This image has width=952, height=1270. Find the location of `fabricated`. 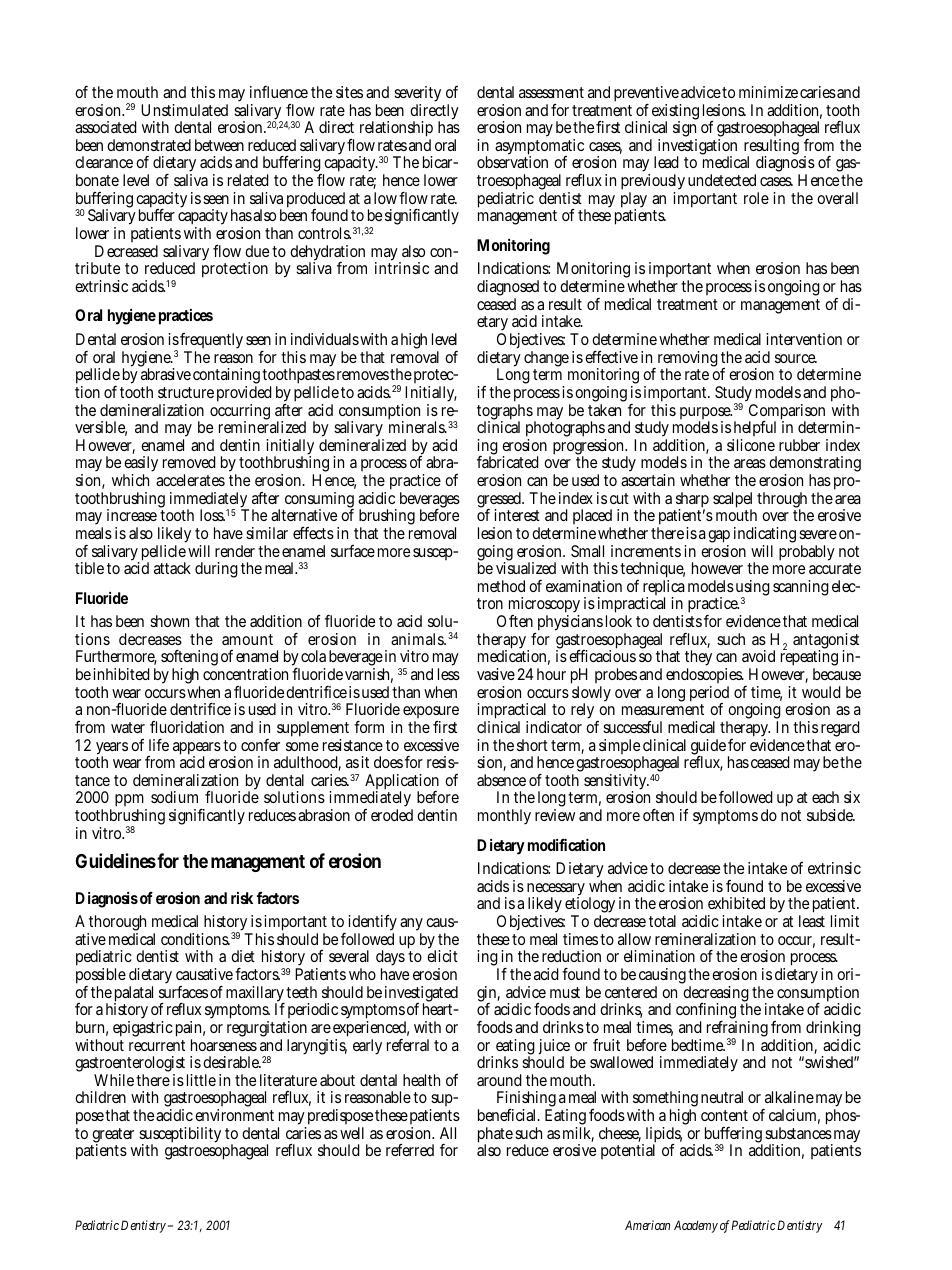

fabricated is located at coordinates (508, 462).
